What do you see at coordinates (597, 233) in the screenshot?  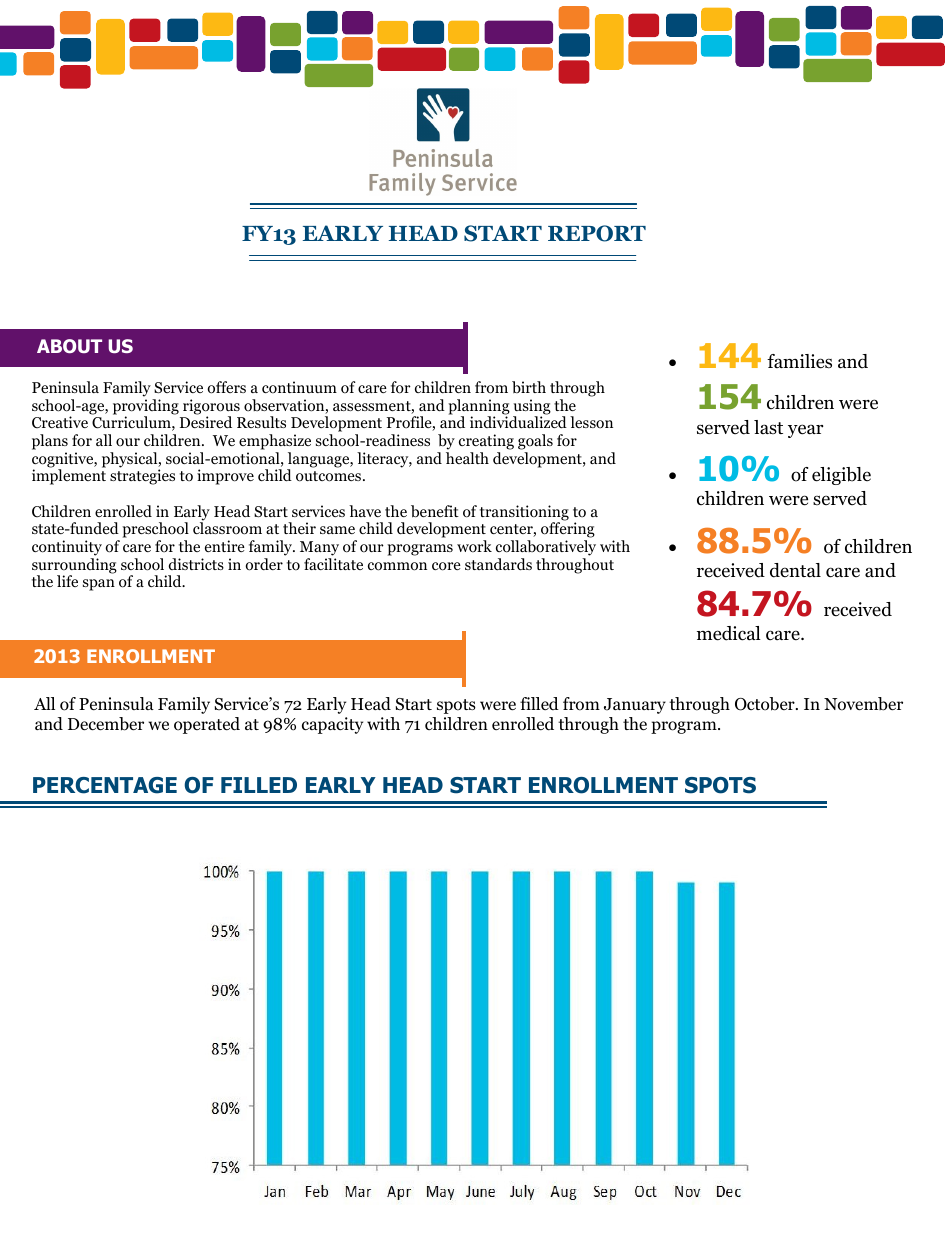 I see `REPORT` at bounding box center [597, 233].
